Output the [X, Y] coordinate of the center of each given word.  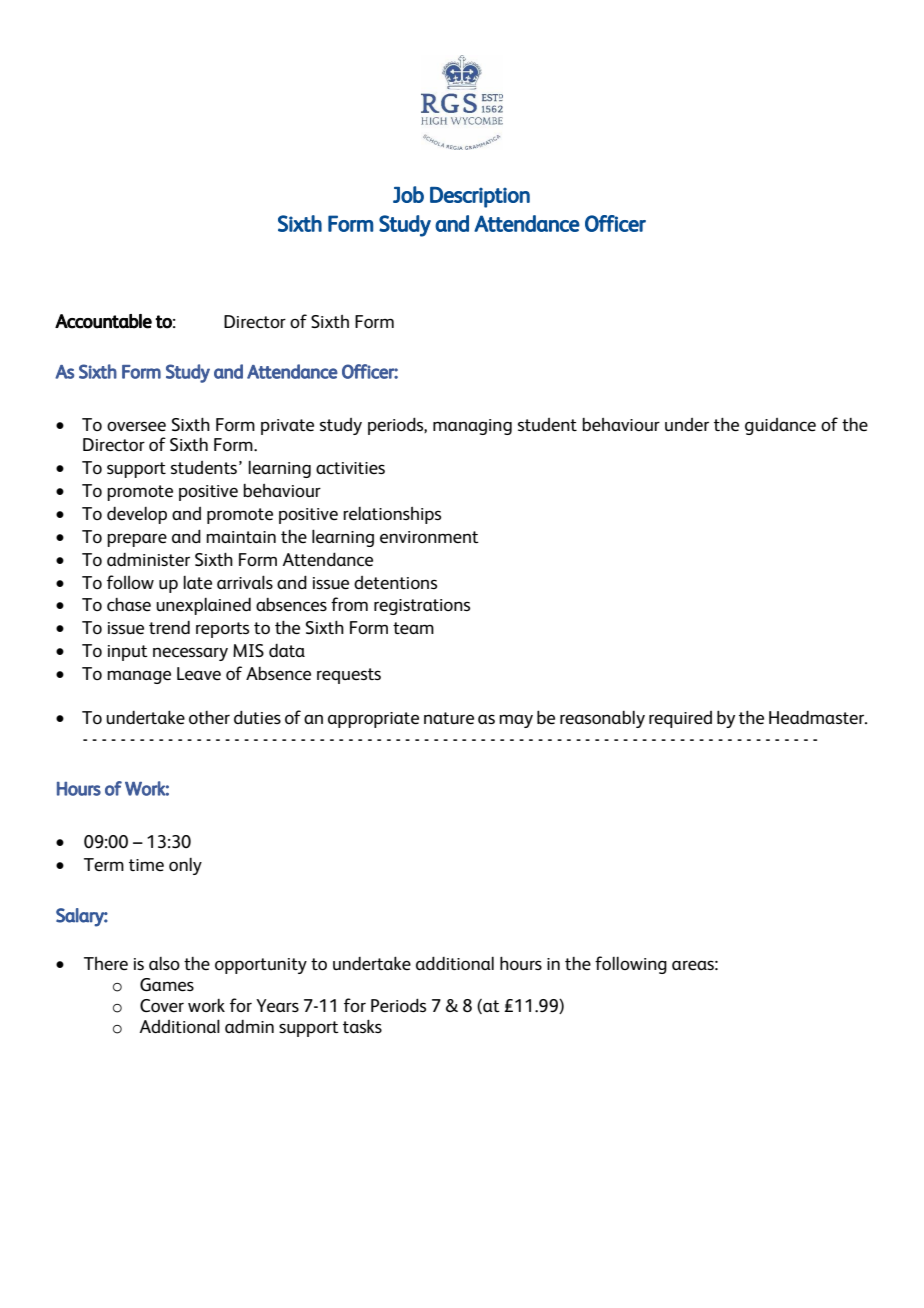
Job [408, 194]
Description [480, 197]
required [680, 719]
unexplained [203, 606]
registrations [422, 607]
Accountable [103, 321]
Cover [162, 1005]
